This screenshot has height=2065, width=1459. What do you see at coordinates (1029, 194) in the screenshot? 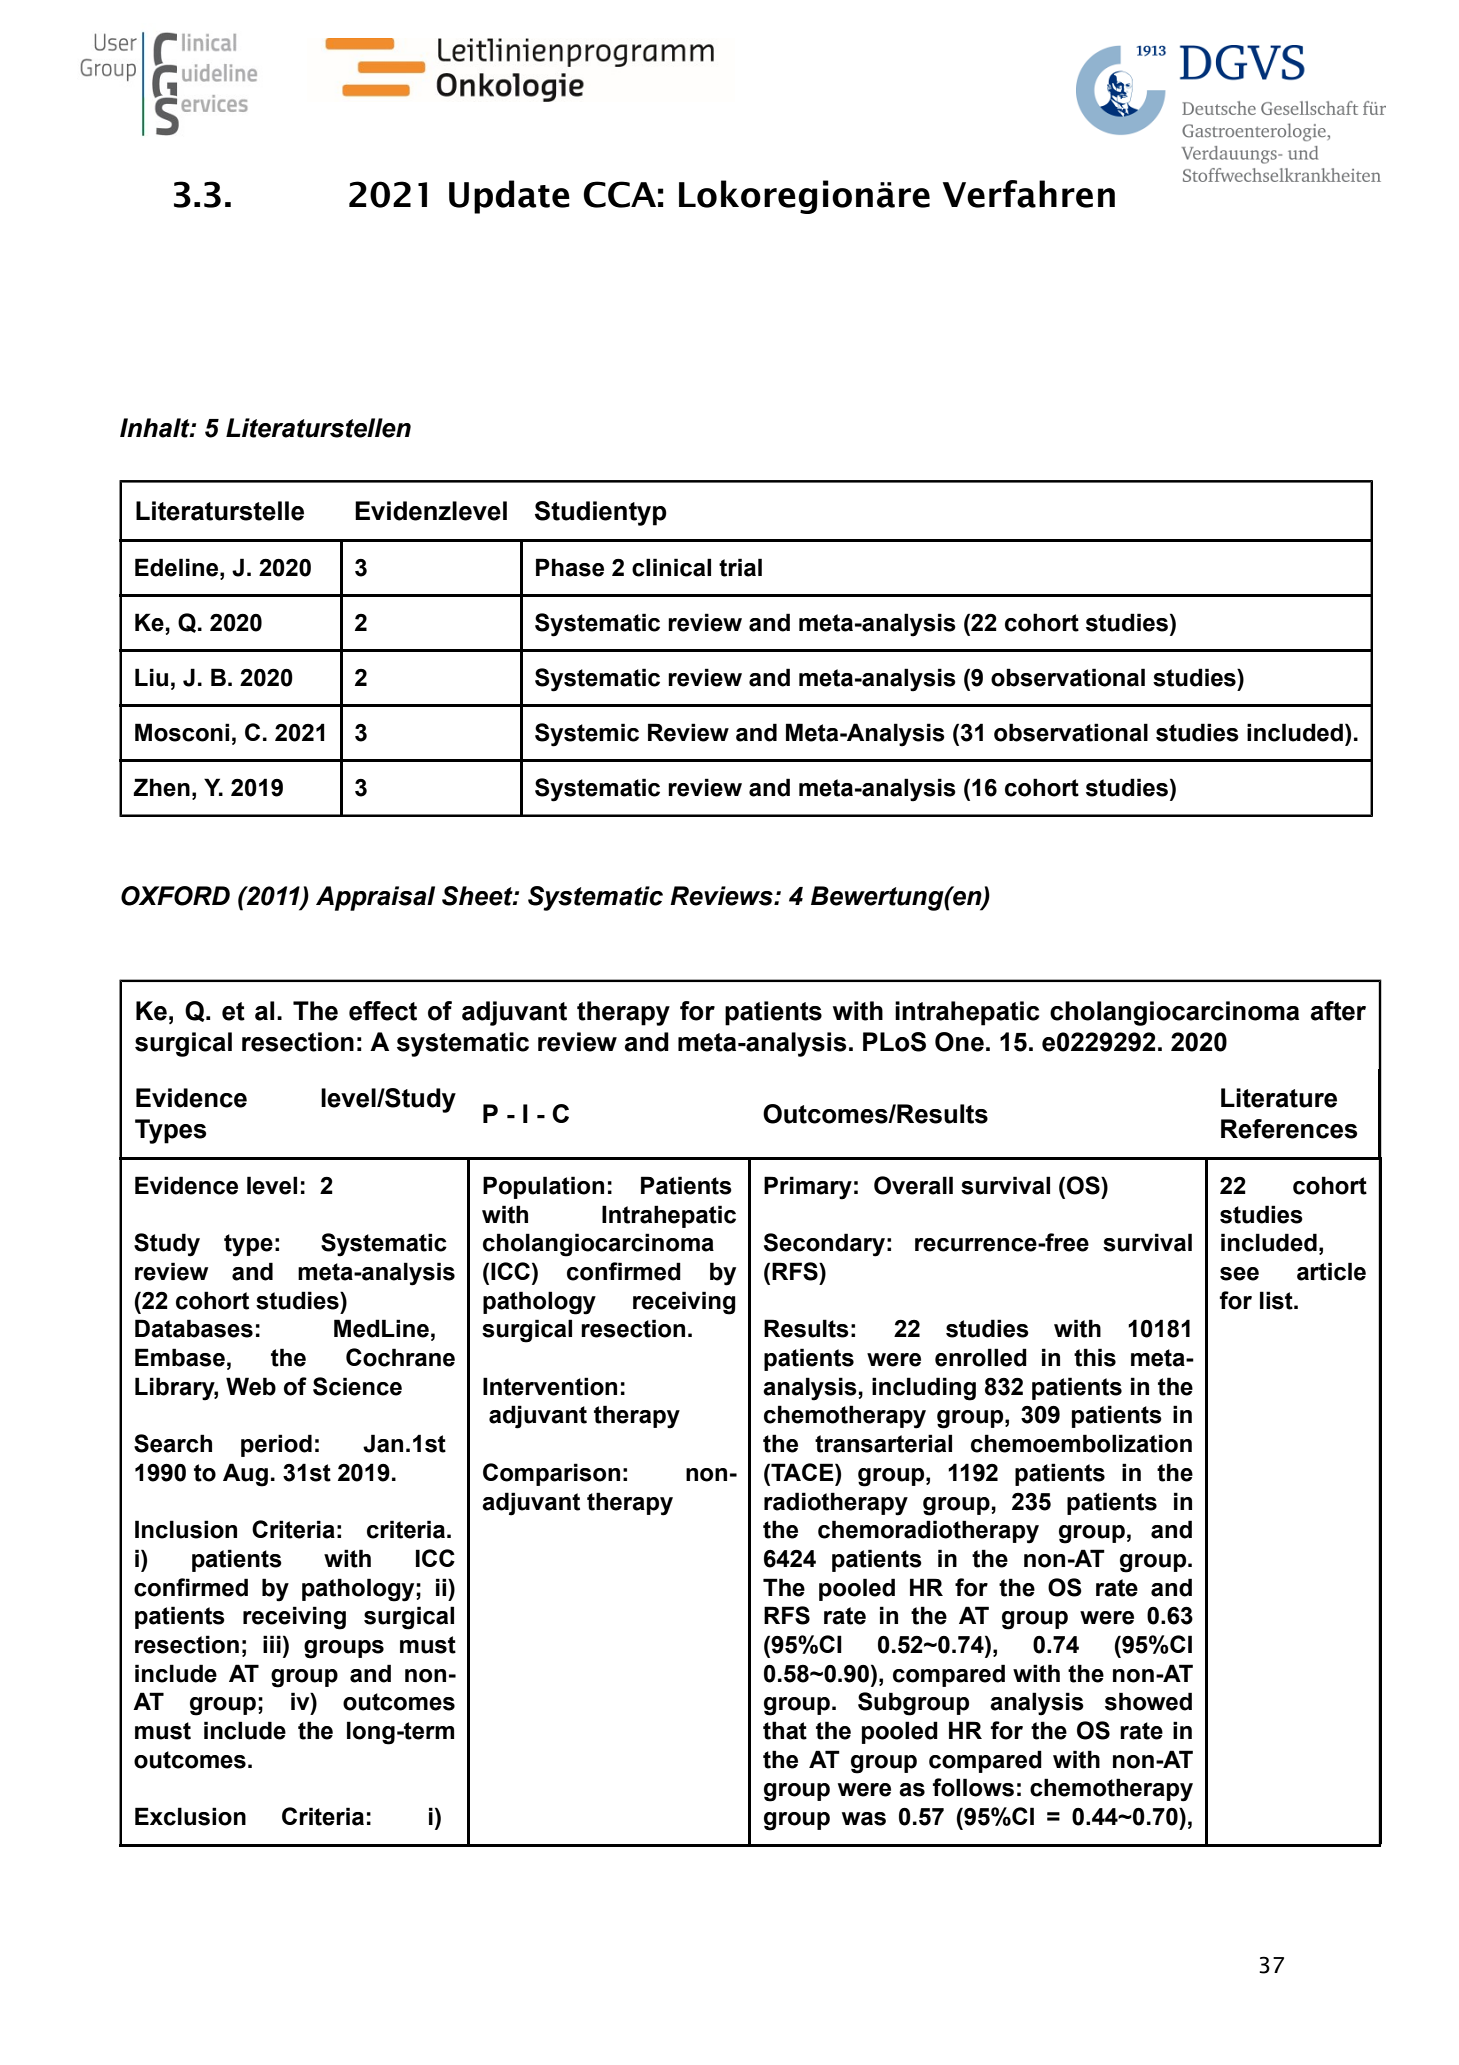
I see `Verfahren` at bounding box center [1029, 194].
